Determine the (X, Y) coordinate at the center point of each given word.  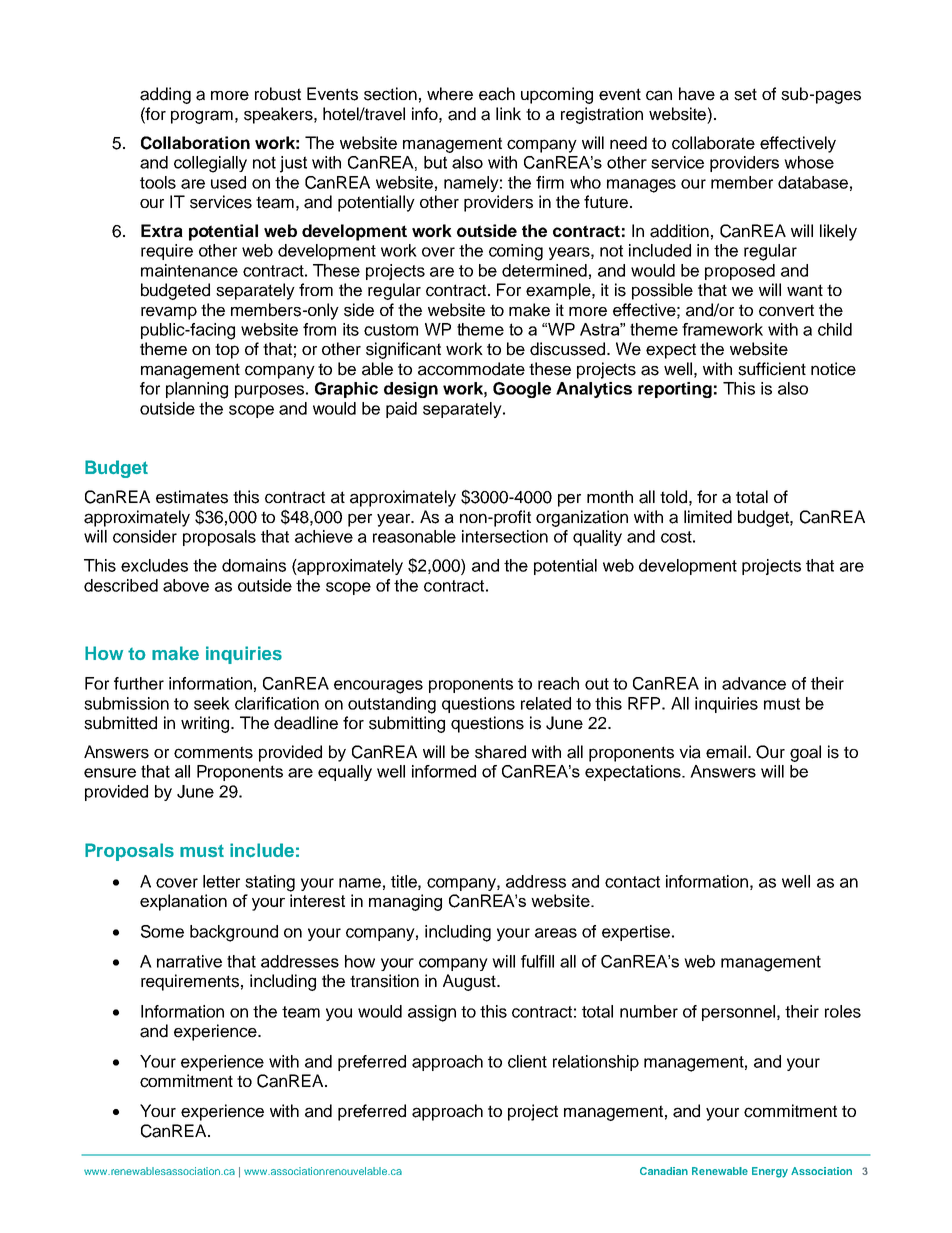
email (727, 752)
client (527, 1061)
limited (708, 517)
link (508, 113)
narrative (189, 961)
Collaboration (195, 143)
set (745, 94)
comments (213, 752)
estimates (192, 497)
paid (401, 410)
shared (500, 752)
